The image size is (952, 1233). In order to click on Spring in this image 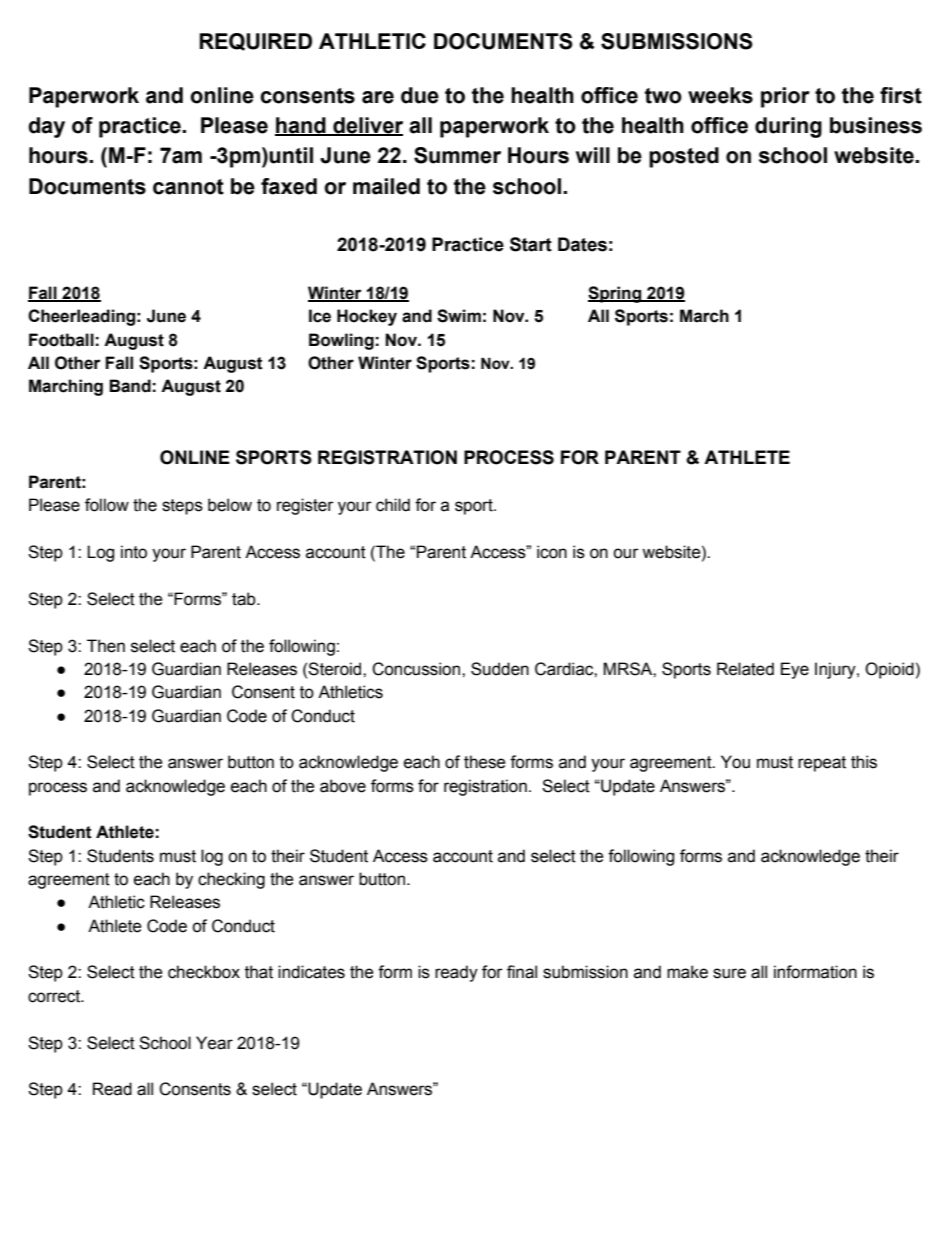, I will do `click(616, 294)`.
